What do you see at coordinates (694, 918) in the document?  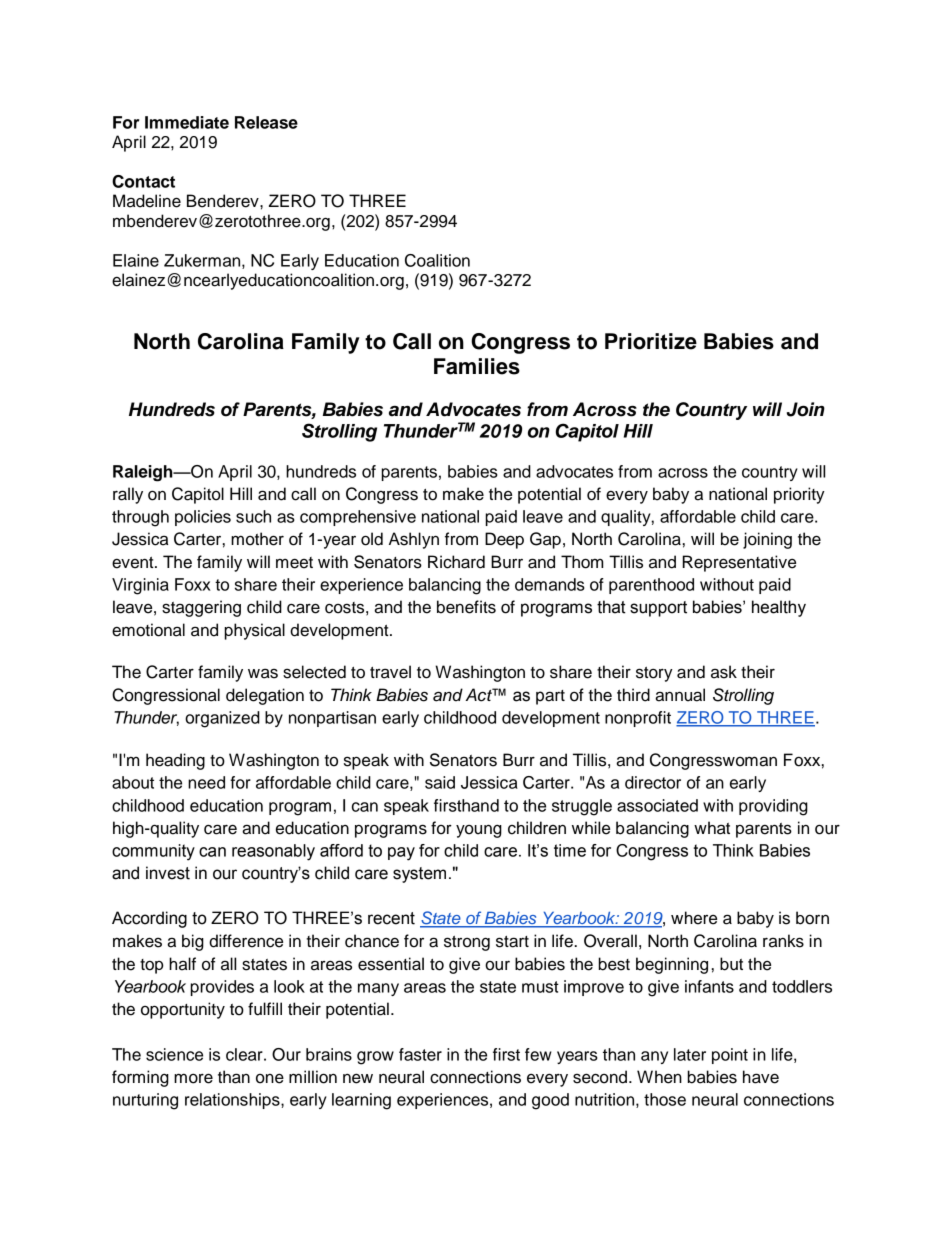 I see `where` at bounding box center [694, 918].
